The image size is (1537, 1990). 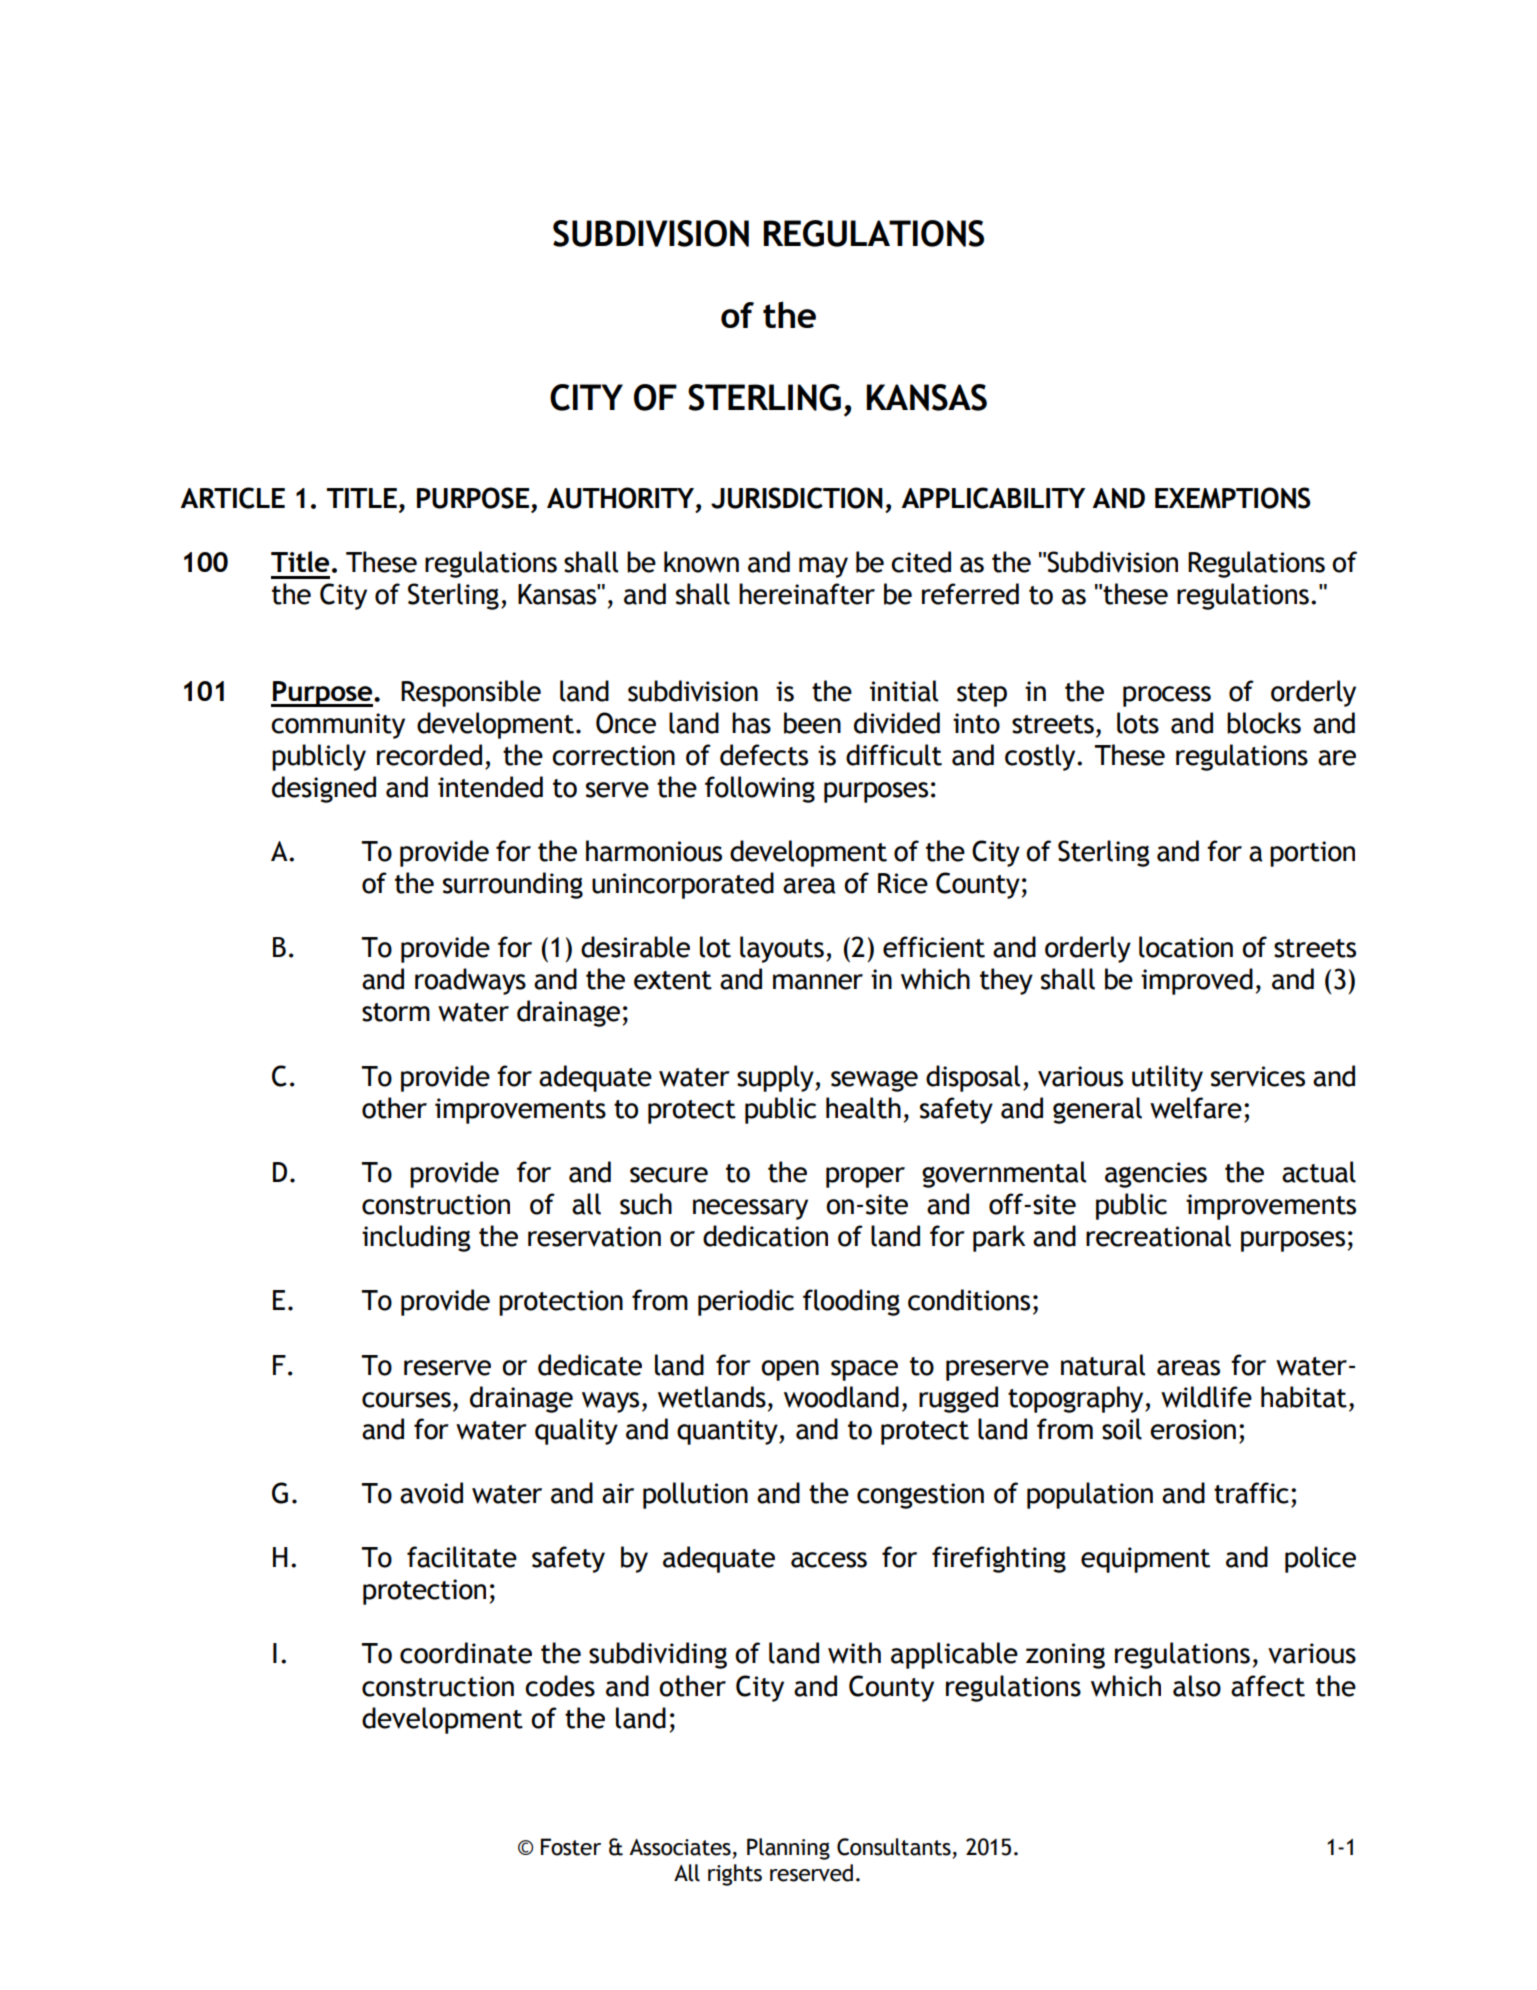 I want to click on EXEMPTIONS, so click(x=1233, y=498).
